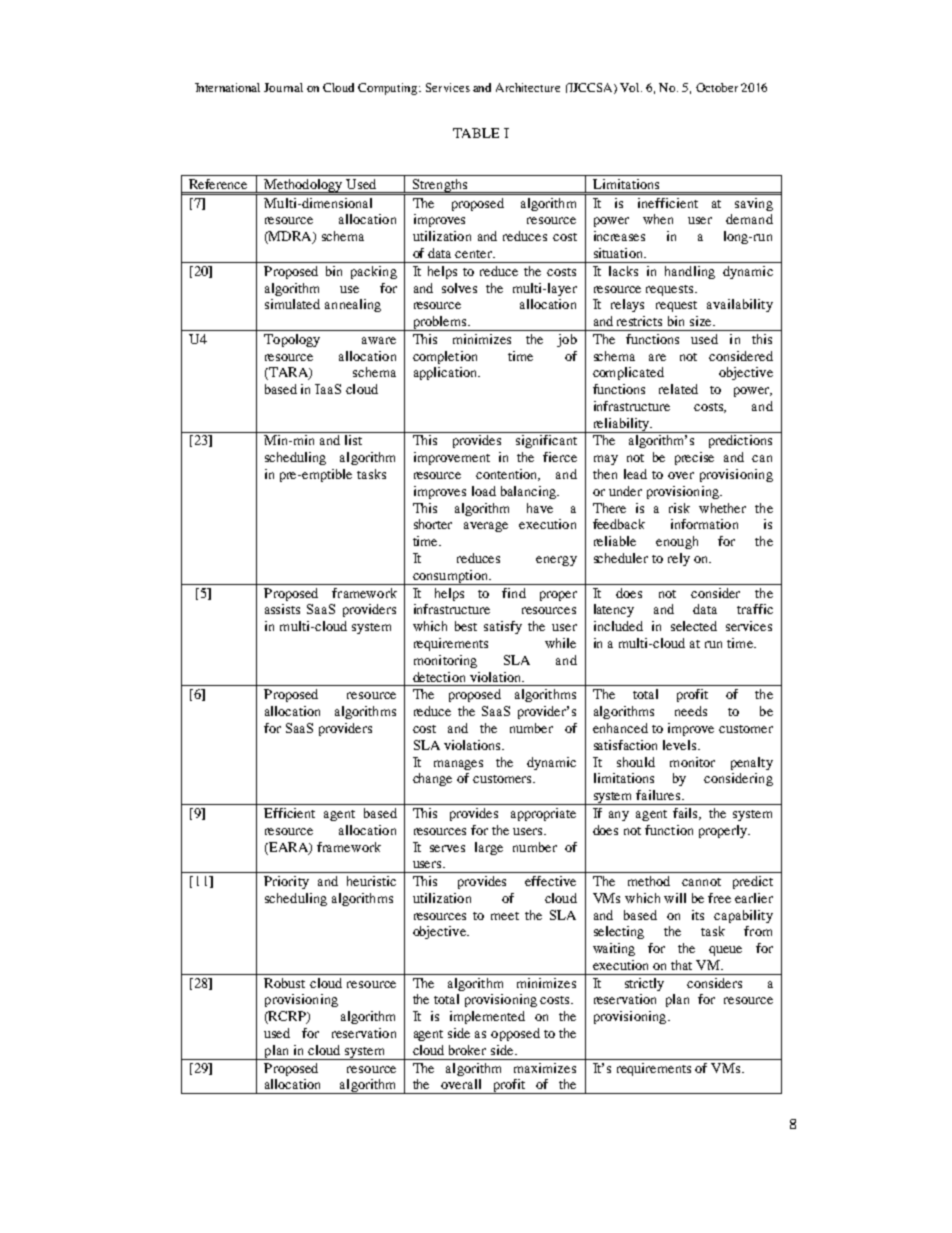 The image size is (952, 1233). What do you see at coordinates (681, 965) in the image?
I see `that` at bounding box center [681, 965].
